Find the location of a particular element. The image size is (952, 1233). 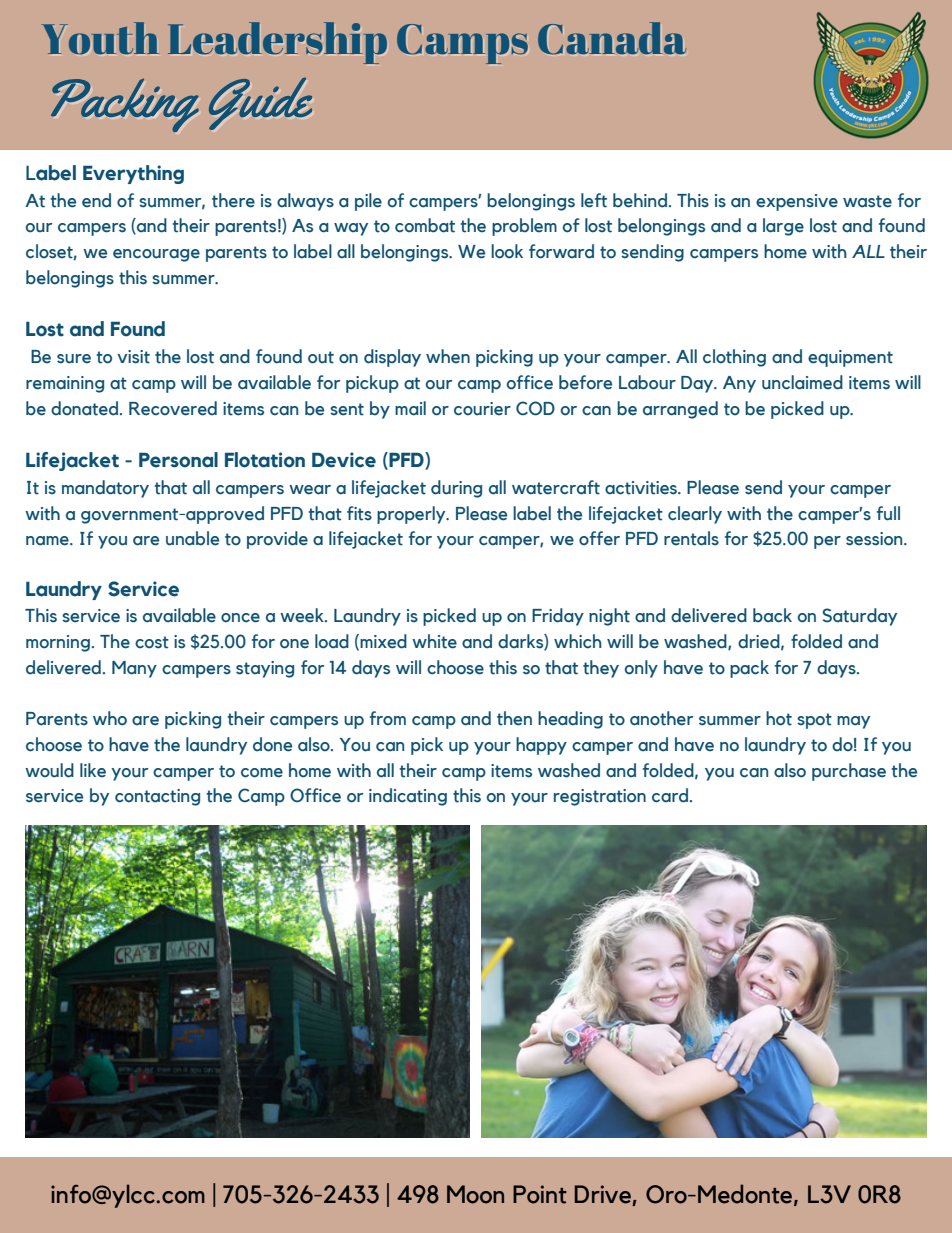

Youth is located at coordinates (100, 38).
